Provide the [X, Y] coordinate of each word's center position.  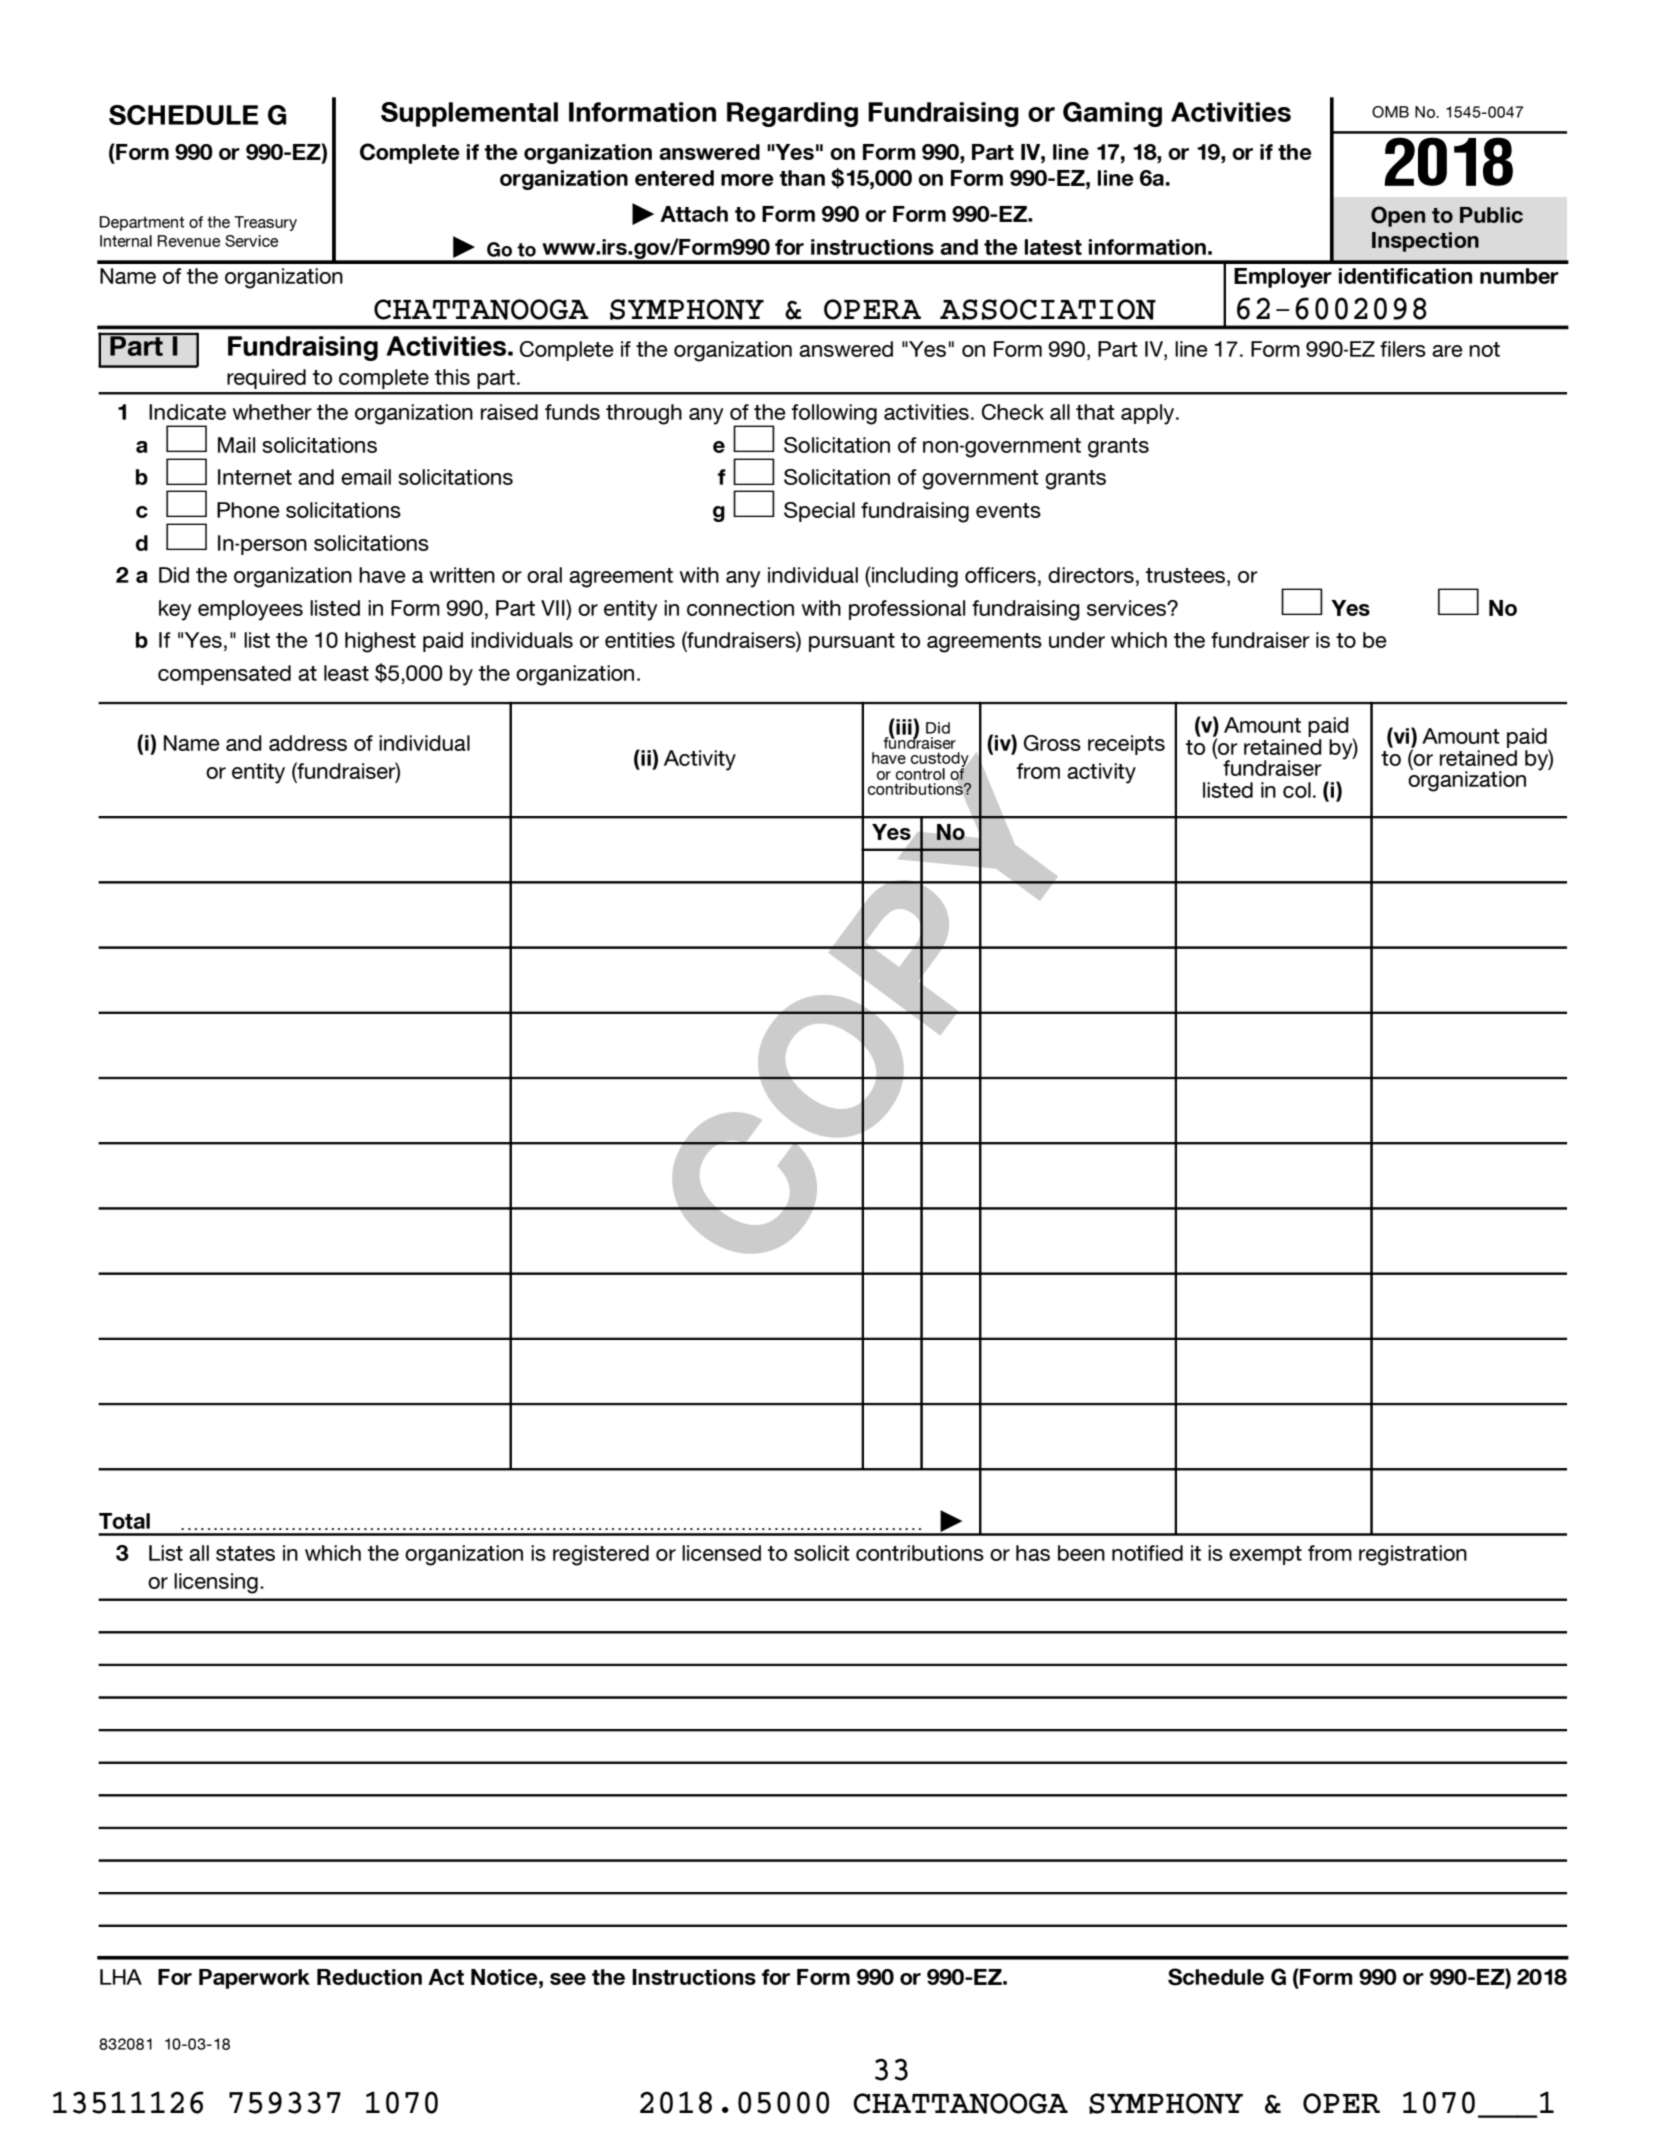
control [920, 774]
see [568, 1979]
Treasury [265, 223]
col [1297, 790]
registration [1413, 1555]
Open [1398, 216]
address [308, 743]
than [802, 178]
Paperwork [254, 1979]
